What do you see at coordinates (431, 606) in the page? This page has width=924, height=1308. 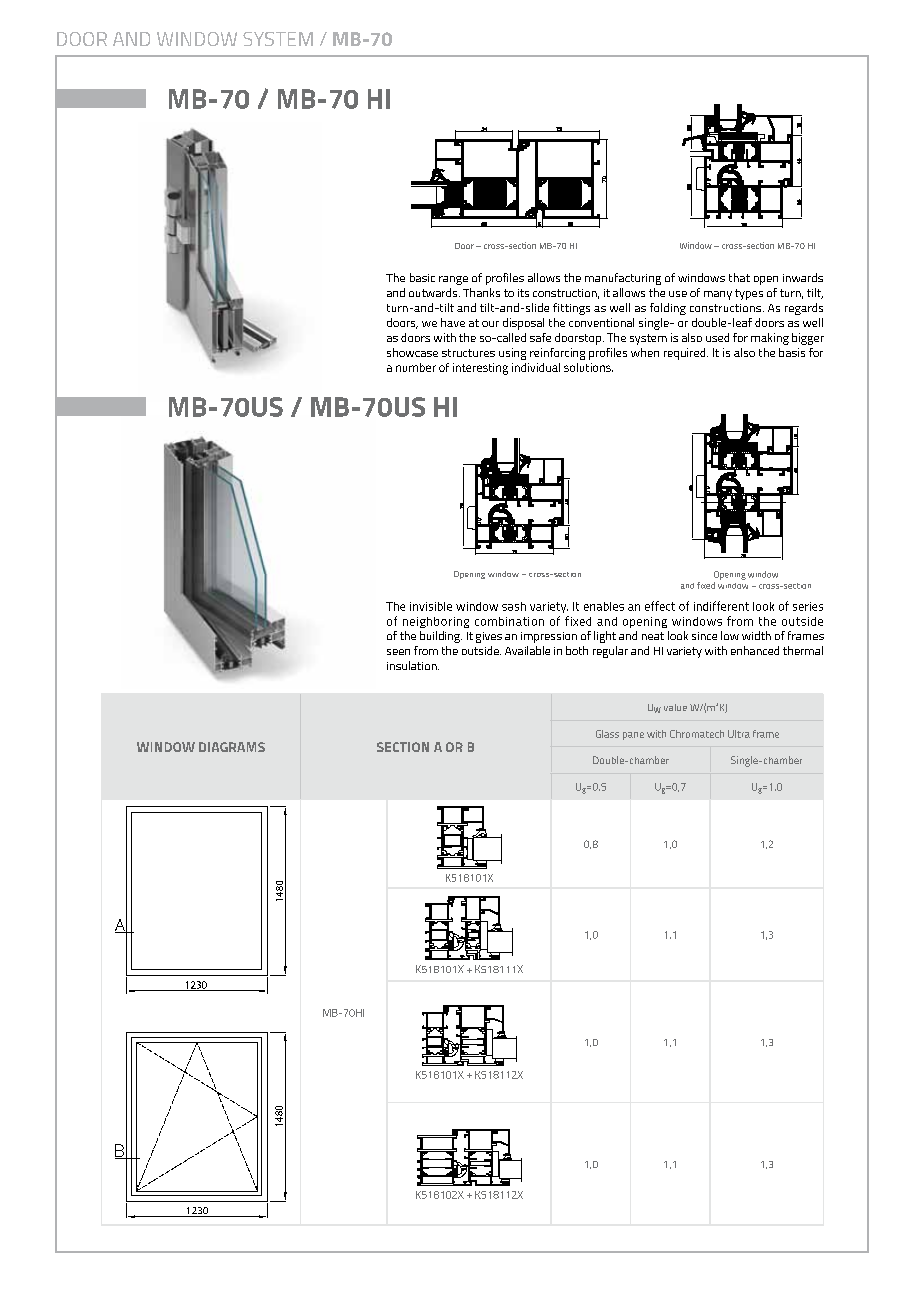 I see `invisible` at bounding box center [431, 606].
